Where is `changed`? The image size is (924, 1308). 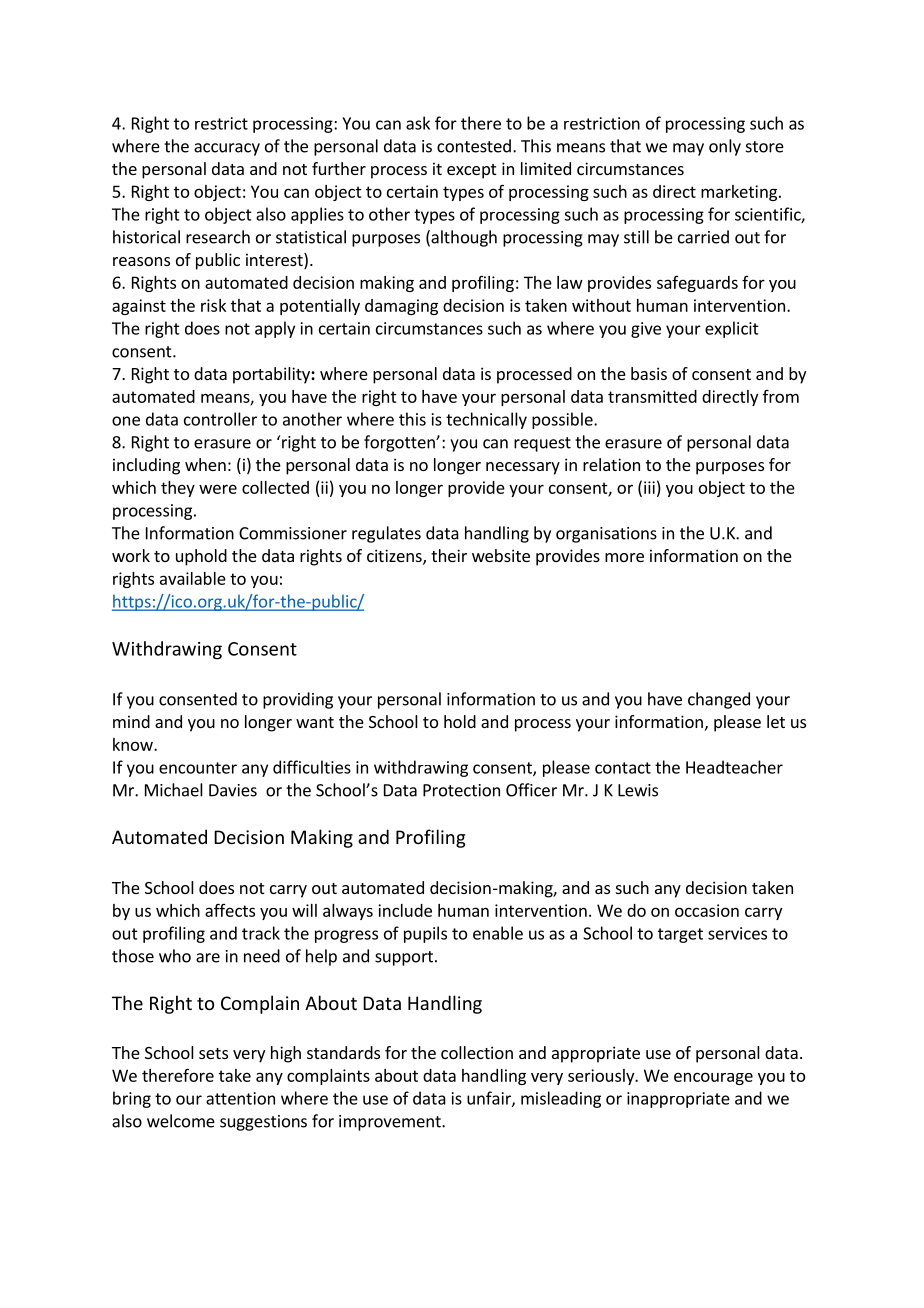 changed is located at coordinates (719, 700).
